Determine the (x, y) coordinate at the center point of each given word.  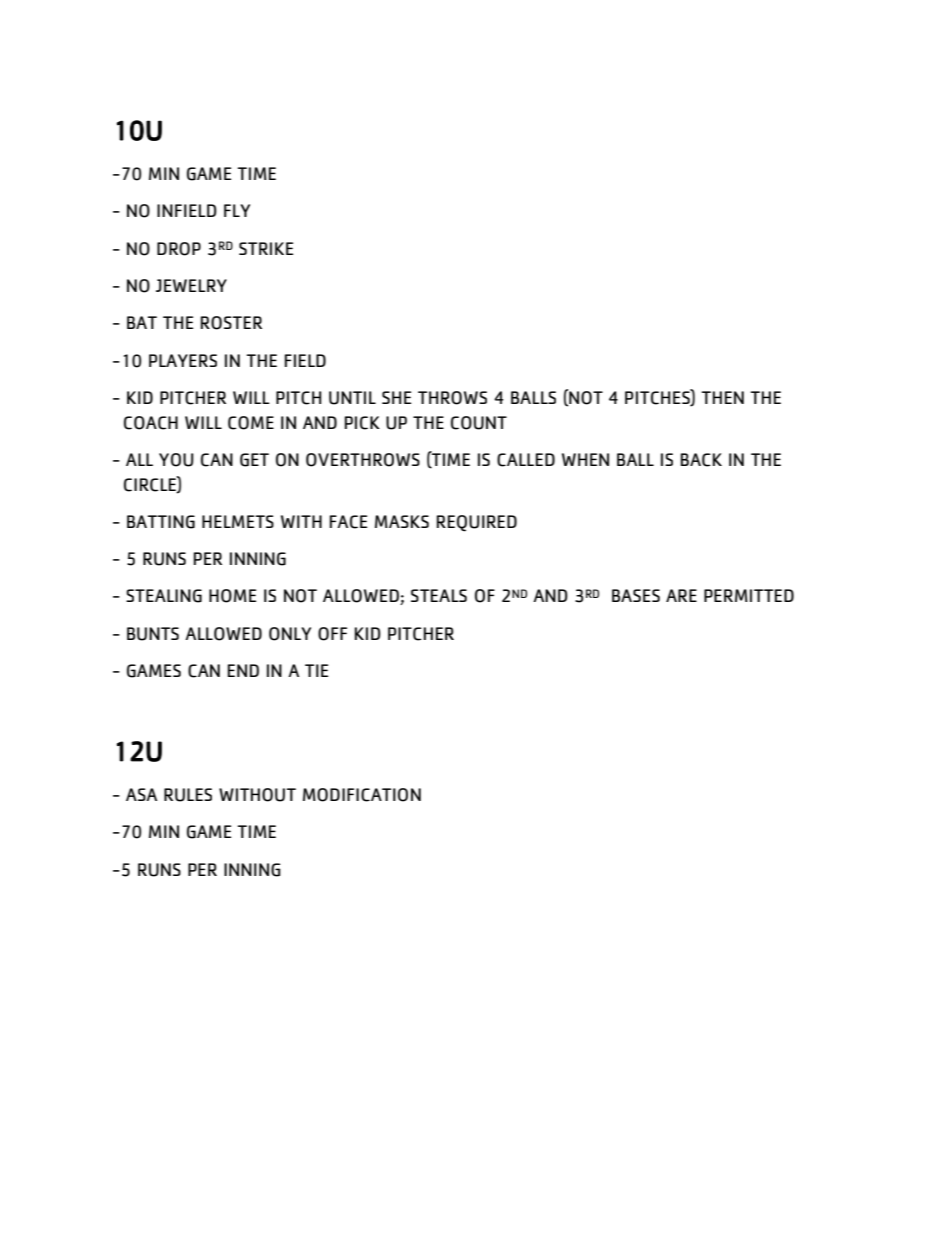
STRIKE (266, 248)
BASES (636, 595)
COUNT (479, 423)
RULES (188, 795)
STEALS (439, 595)
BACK (701, 460)
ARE (681, 595)
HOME (232, 596)
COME (251, 423)
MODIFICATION (362, 795)
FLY (237, 210)
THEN (722, 397)
